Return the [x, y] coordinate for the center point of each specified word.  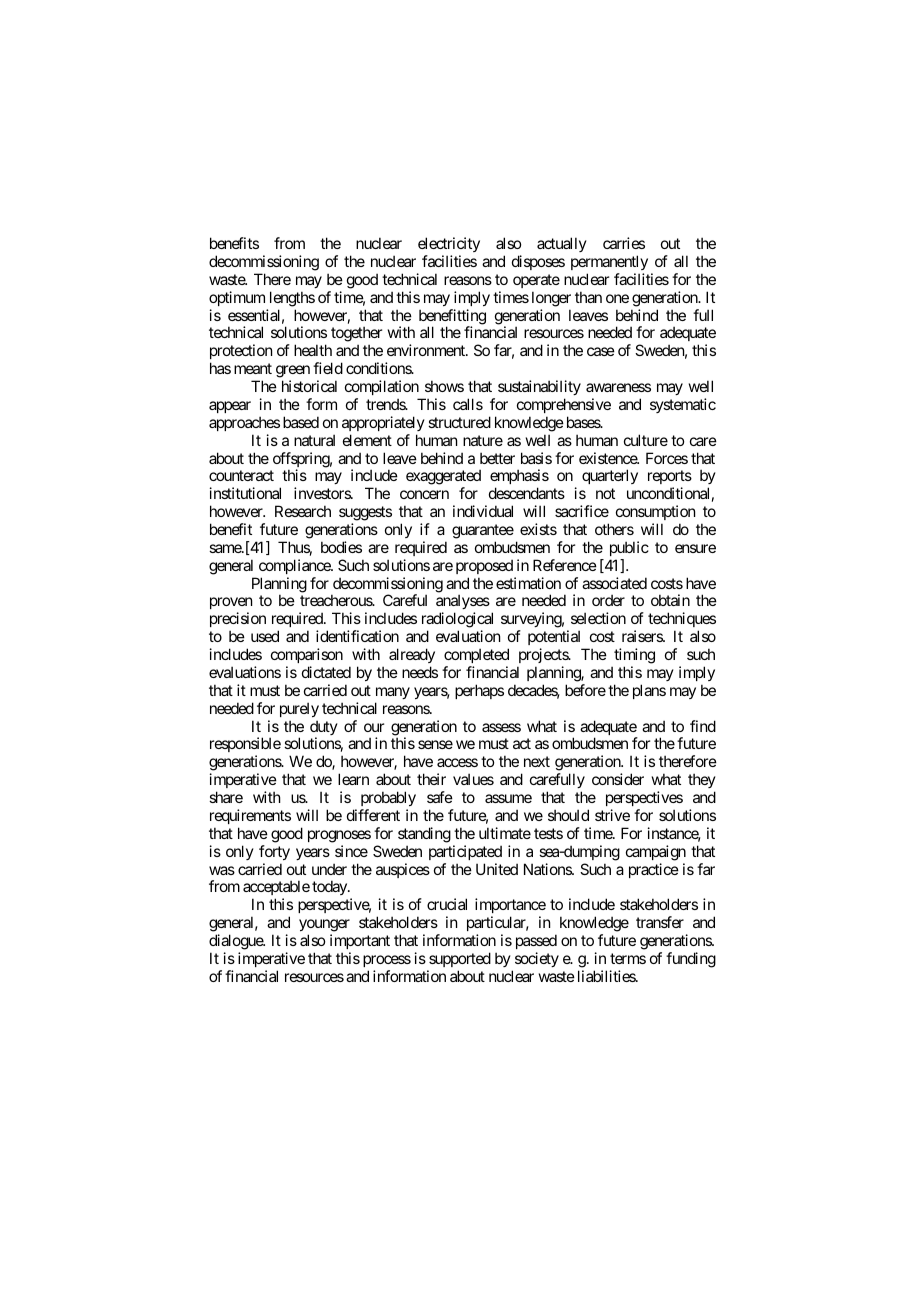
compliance [295, 566]
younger [324, 925]
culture [646, 440]
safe [440, 797]
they [702, 782]
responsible [245, 746]
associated [614, 583]
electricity [449, 244]
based [301, 422]
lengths [292, 299]
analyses [463, 603]
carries [624, 243]
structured [459, 422]
